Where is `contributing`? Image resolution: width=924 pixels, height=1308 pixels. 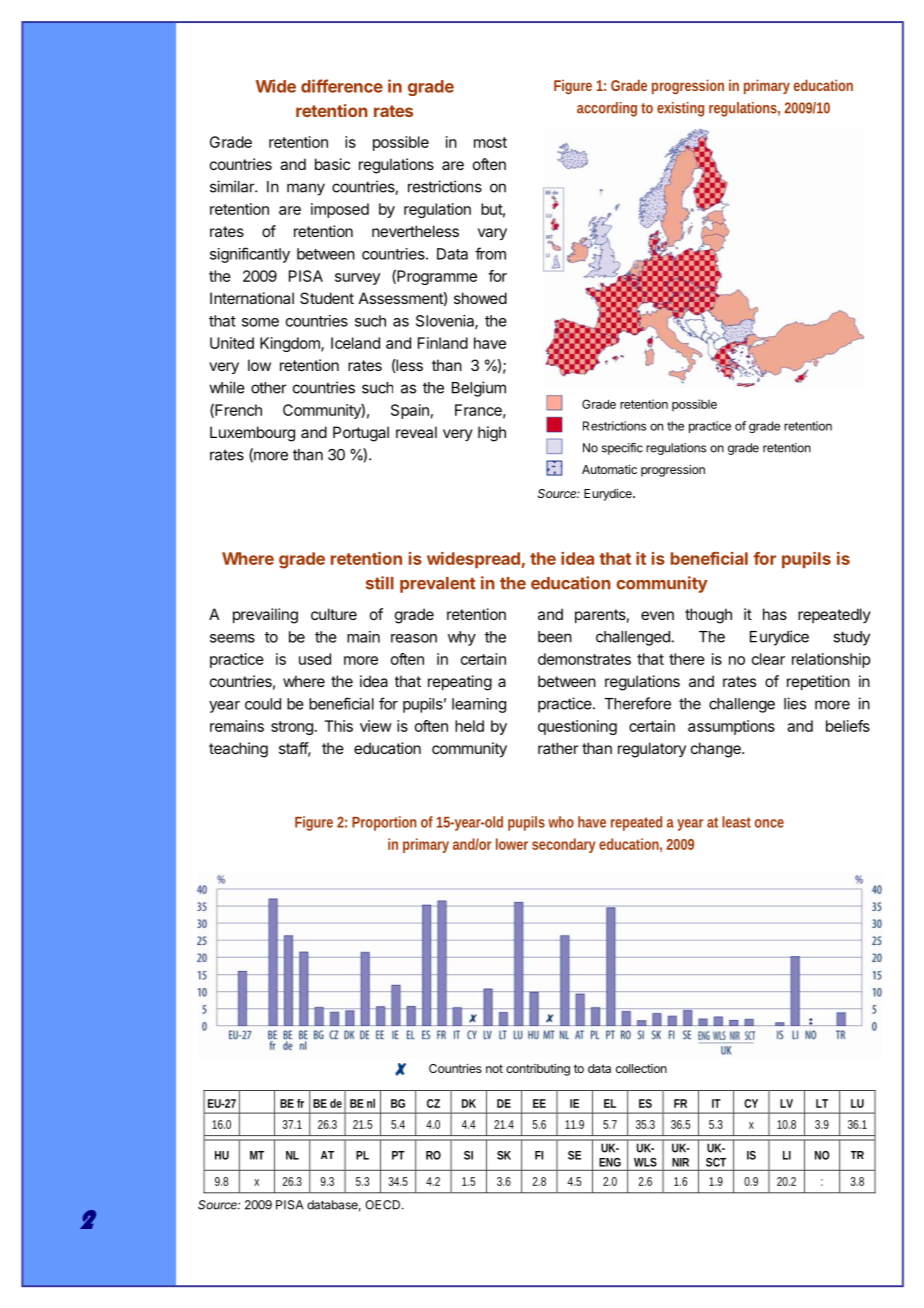
contributing is located at coordinates (538, 1070).
